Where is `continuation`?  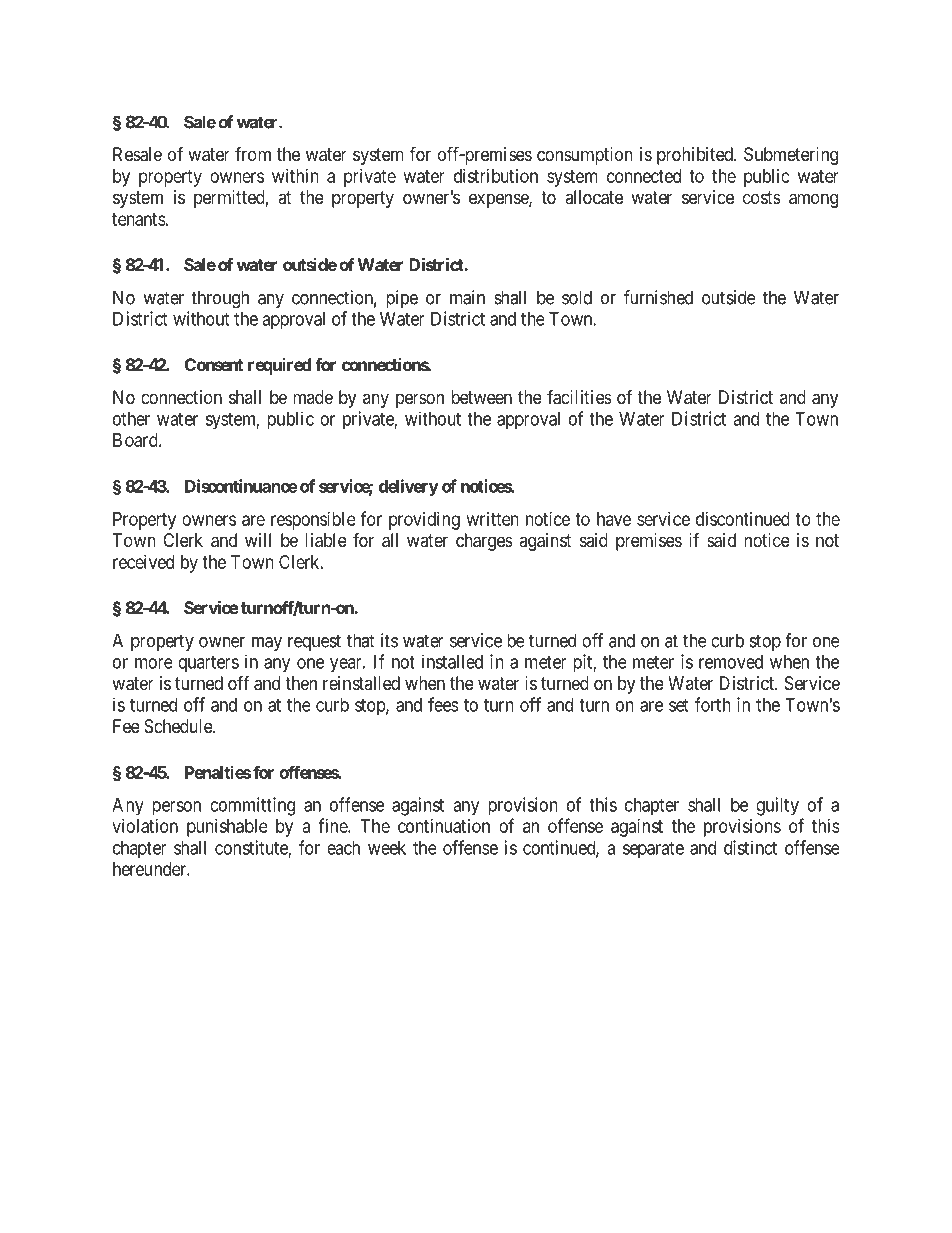 continuation is located at coordinates (444, 826).
